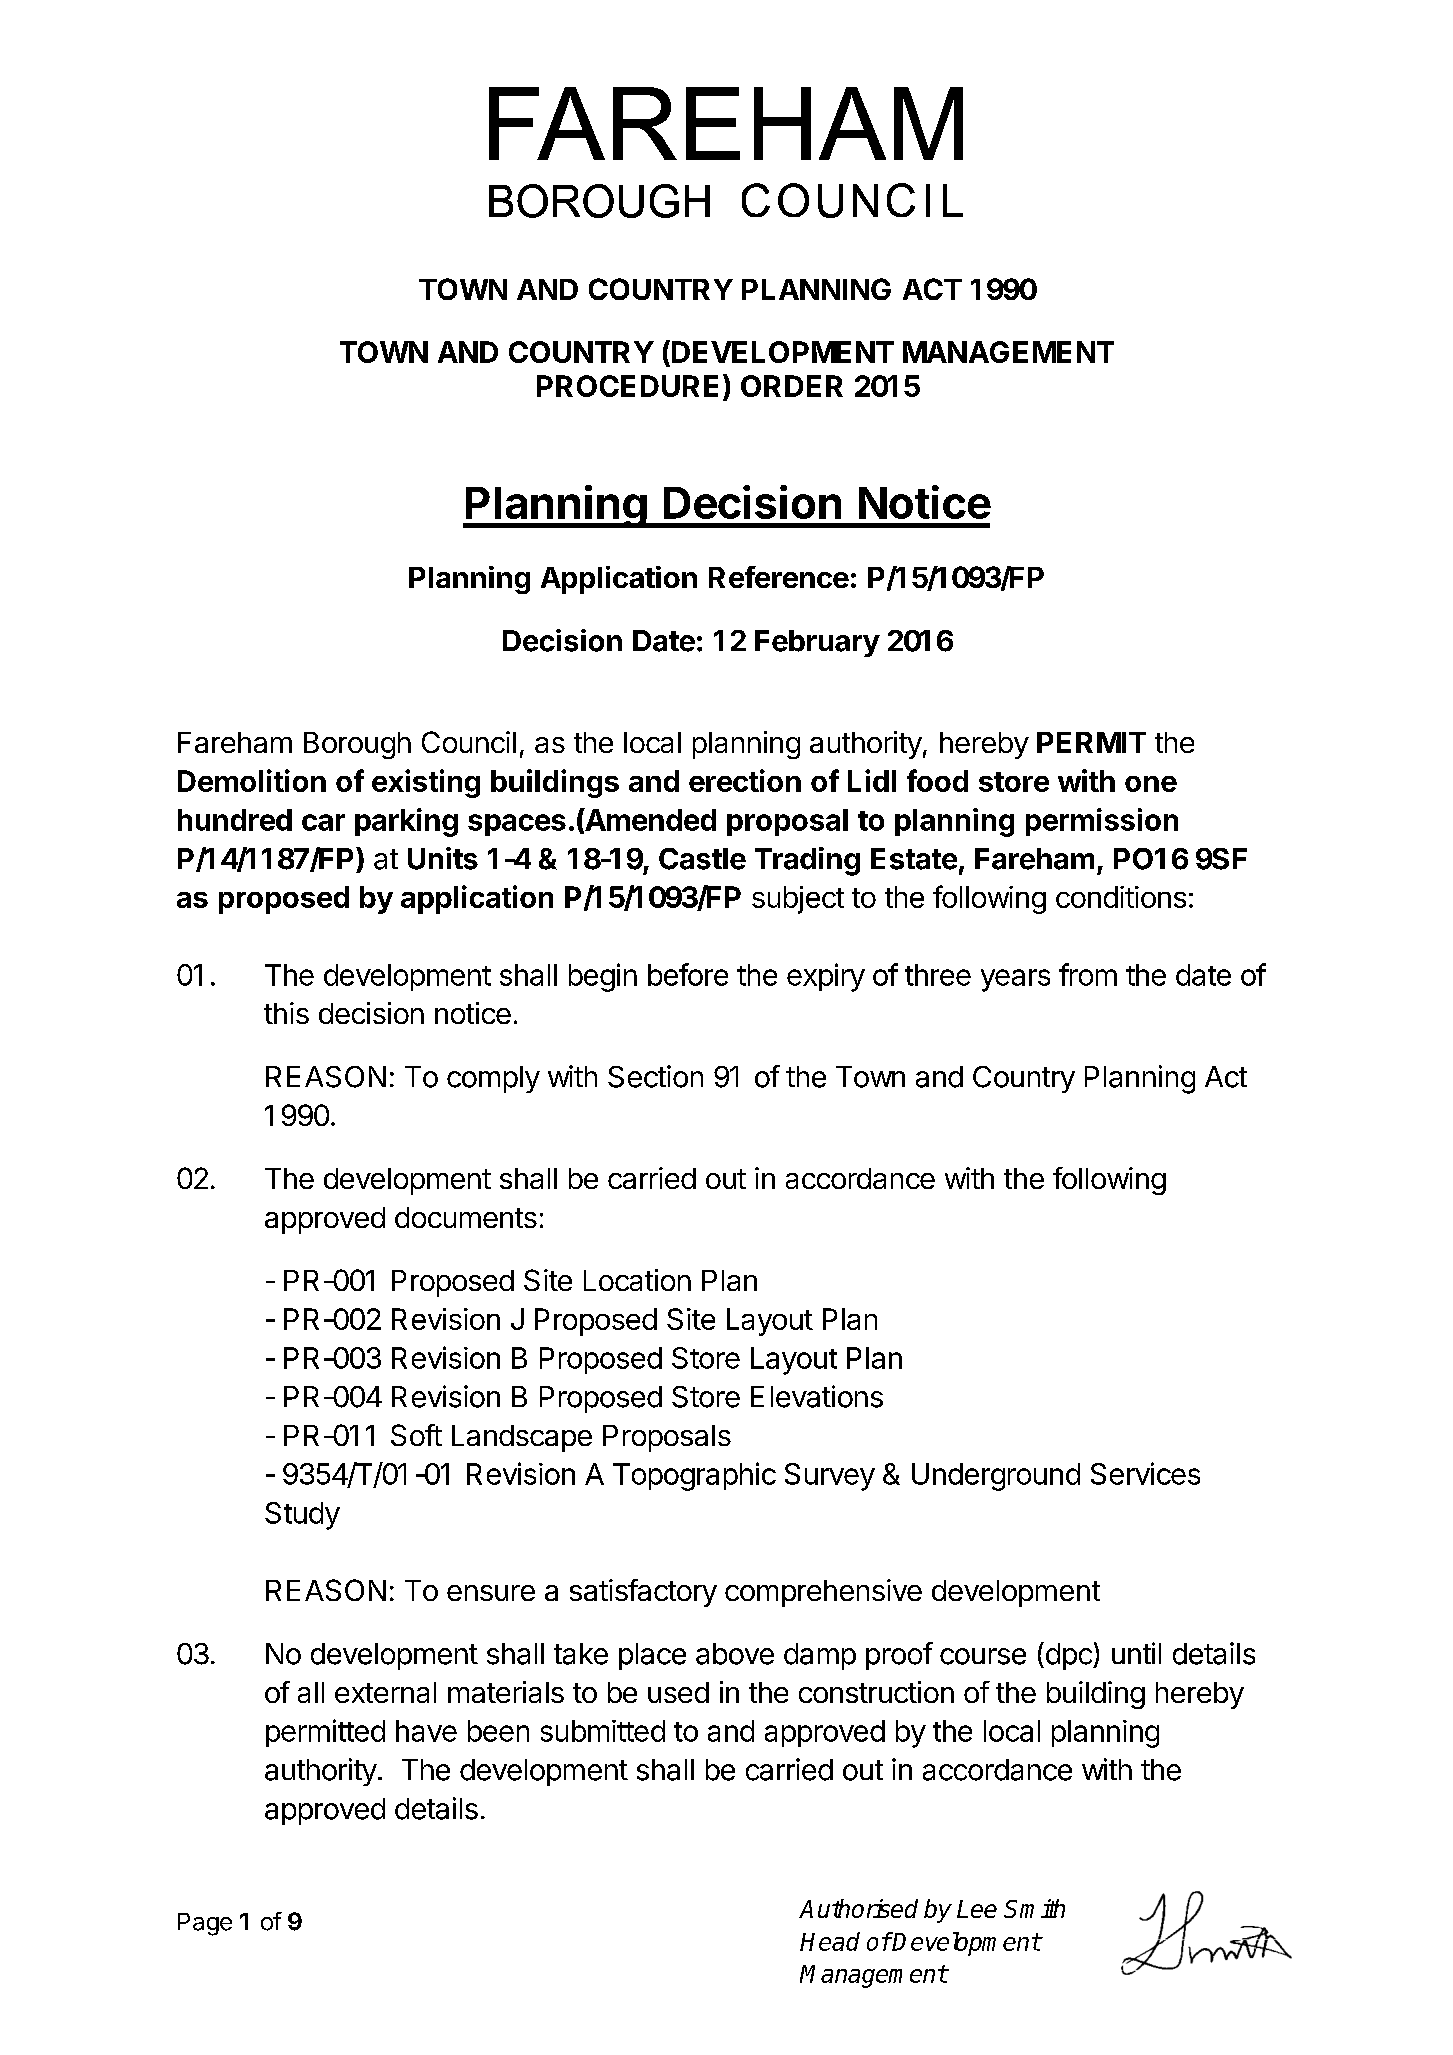  What do you see at coordinates (627, 386) in the page?
I see `PROCEDURE` at bounding box center [627, 386].
